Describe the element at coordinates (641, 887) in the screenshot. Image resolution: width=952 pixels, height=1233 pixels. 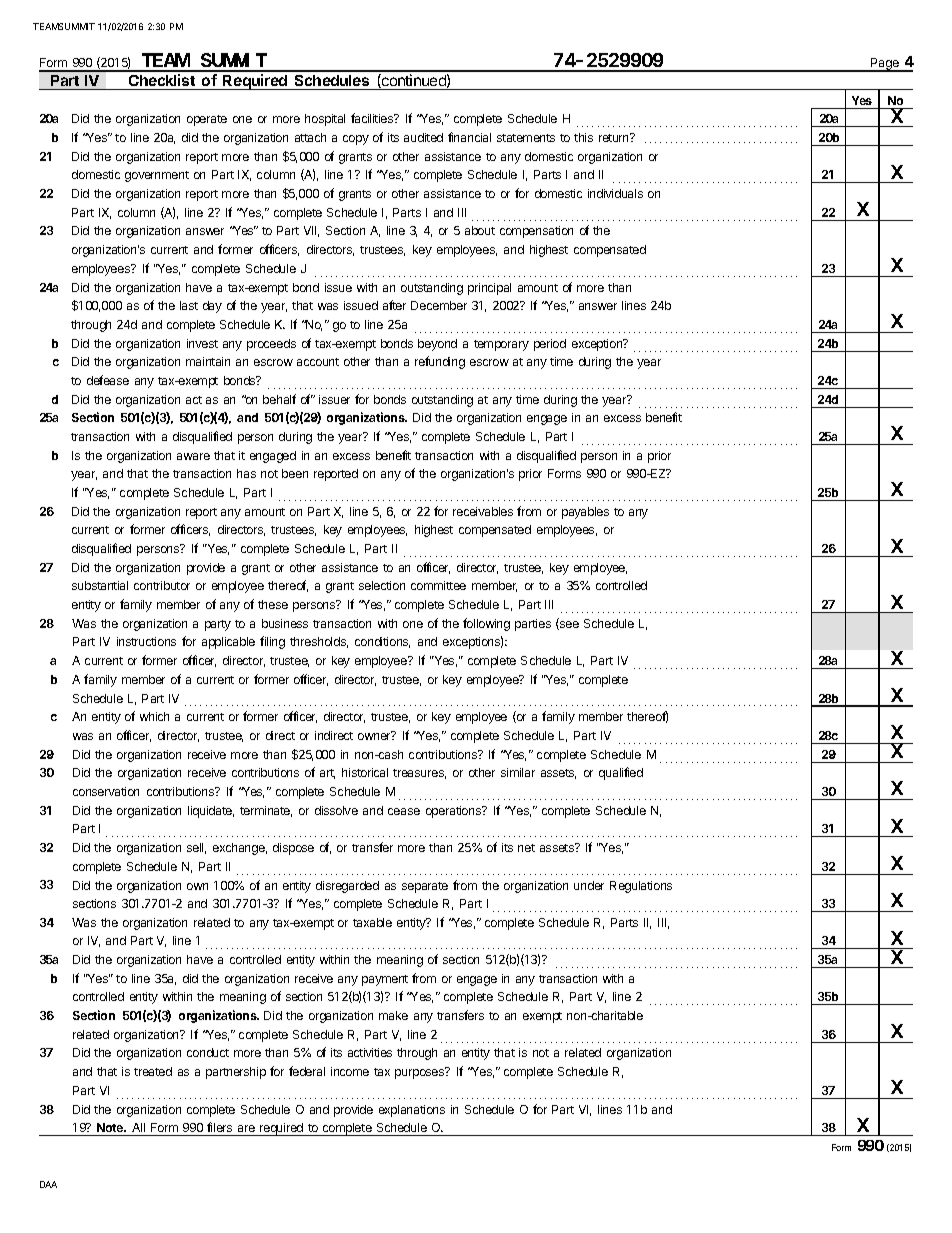
I see `Regulations` at that location.
